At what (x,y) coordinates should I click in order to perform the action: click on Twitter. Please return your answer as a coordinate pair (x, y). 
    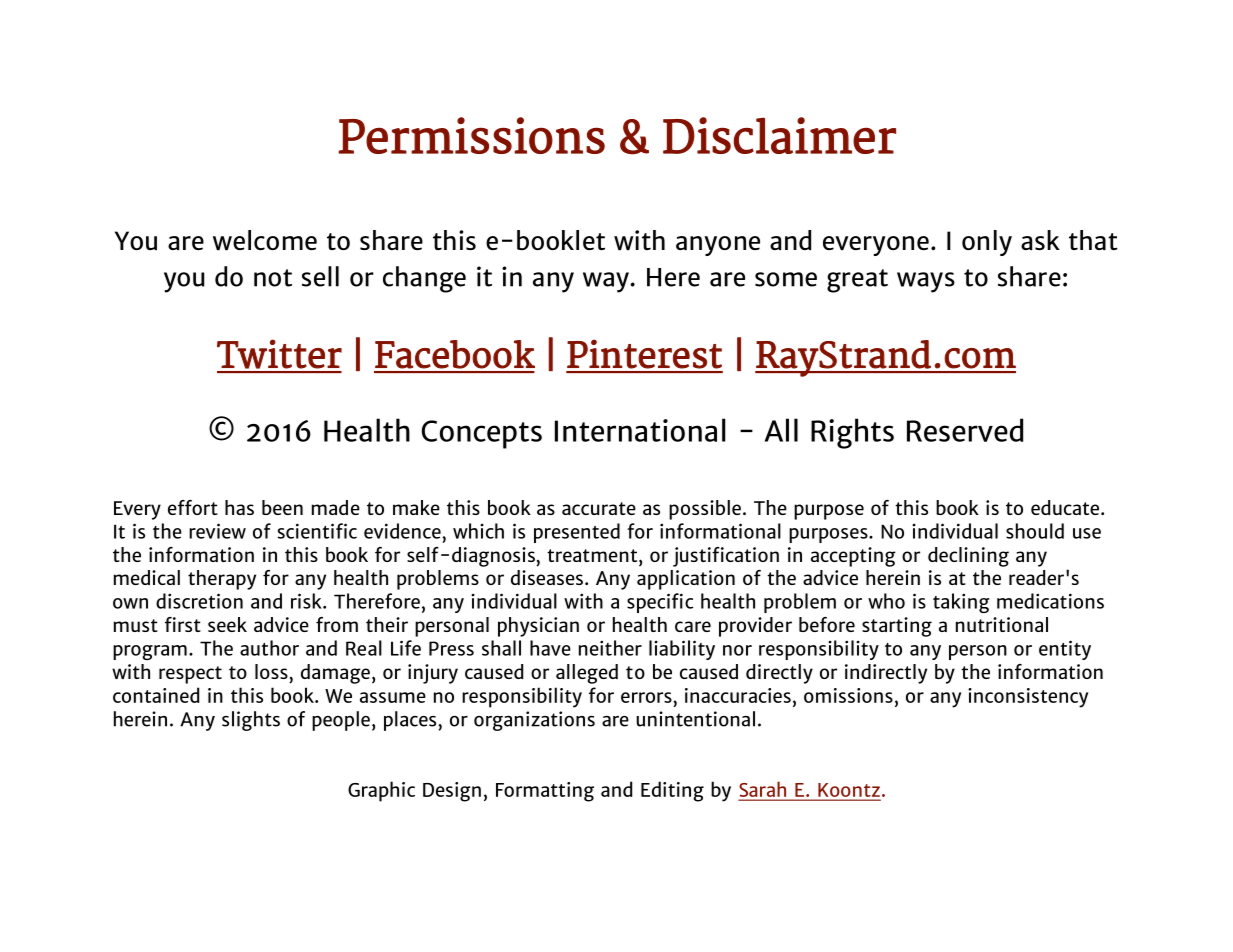
    Looking at the image, I should click on (279, 354).
